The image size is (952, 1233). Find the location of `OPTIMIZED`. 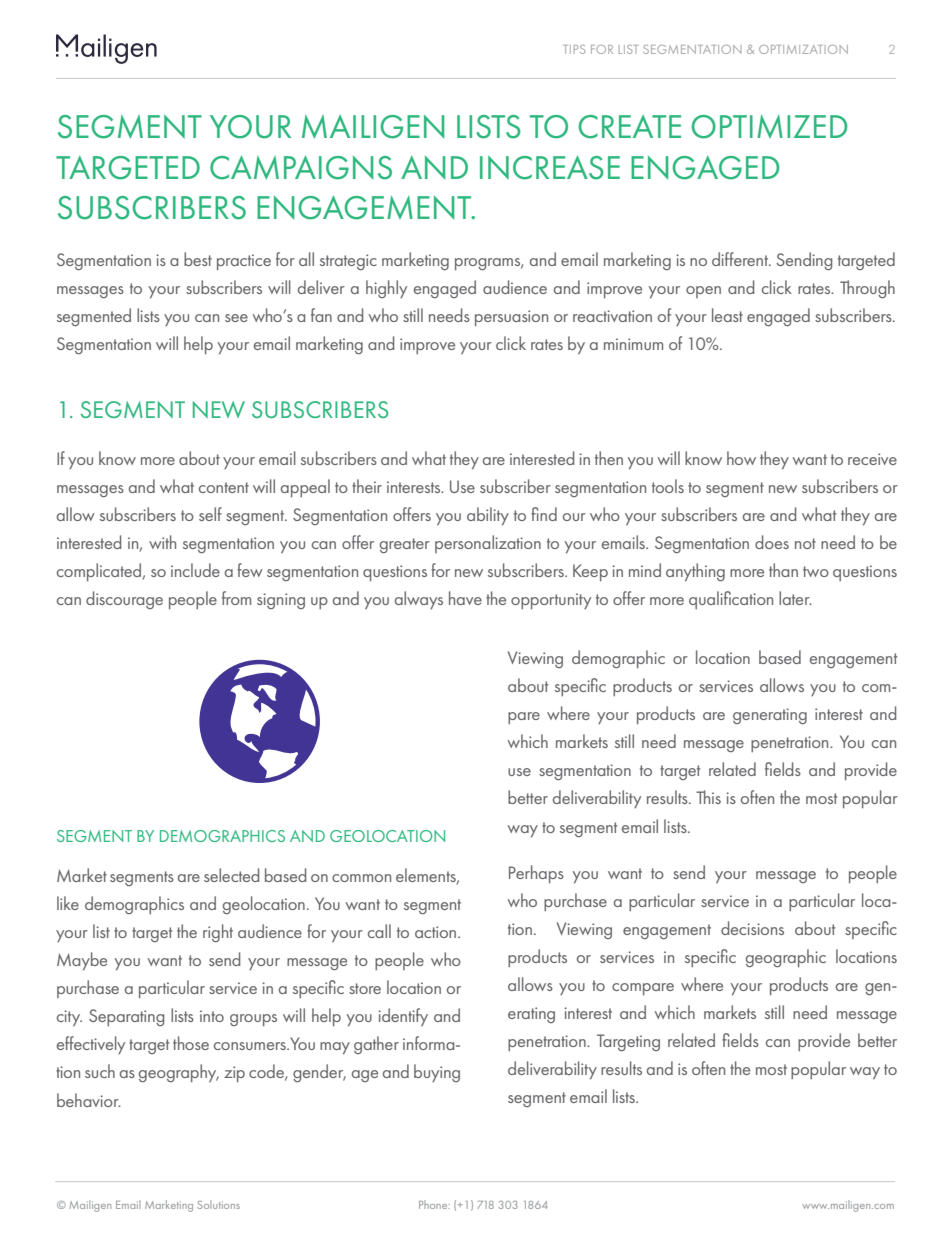

OPTIMIZED is located at coordinates (769, 127).
